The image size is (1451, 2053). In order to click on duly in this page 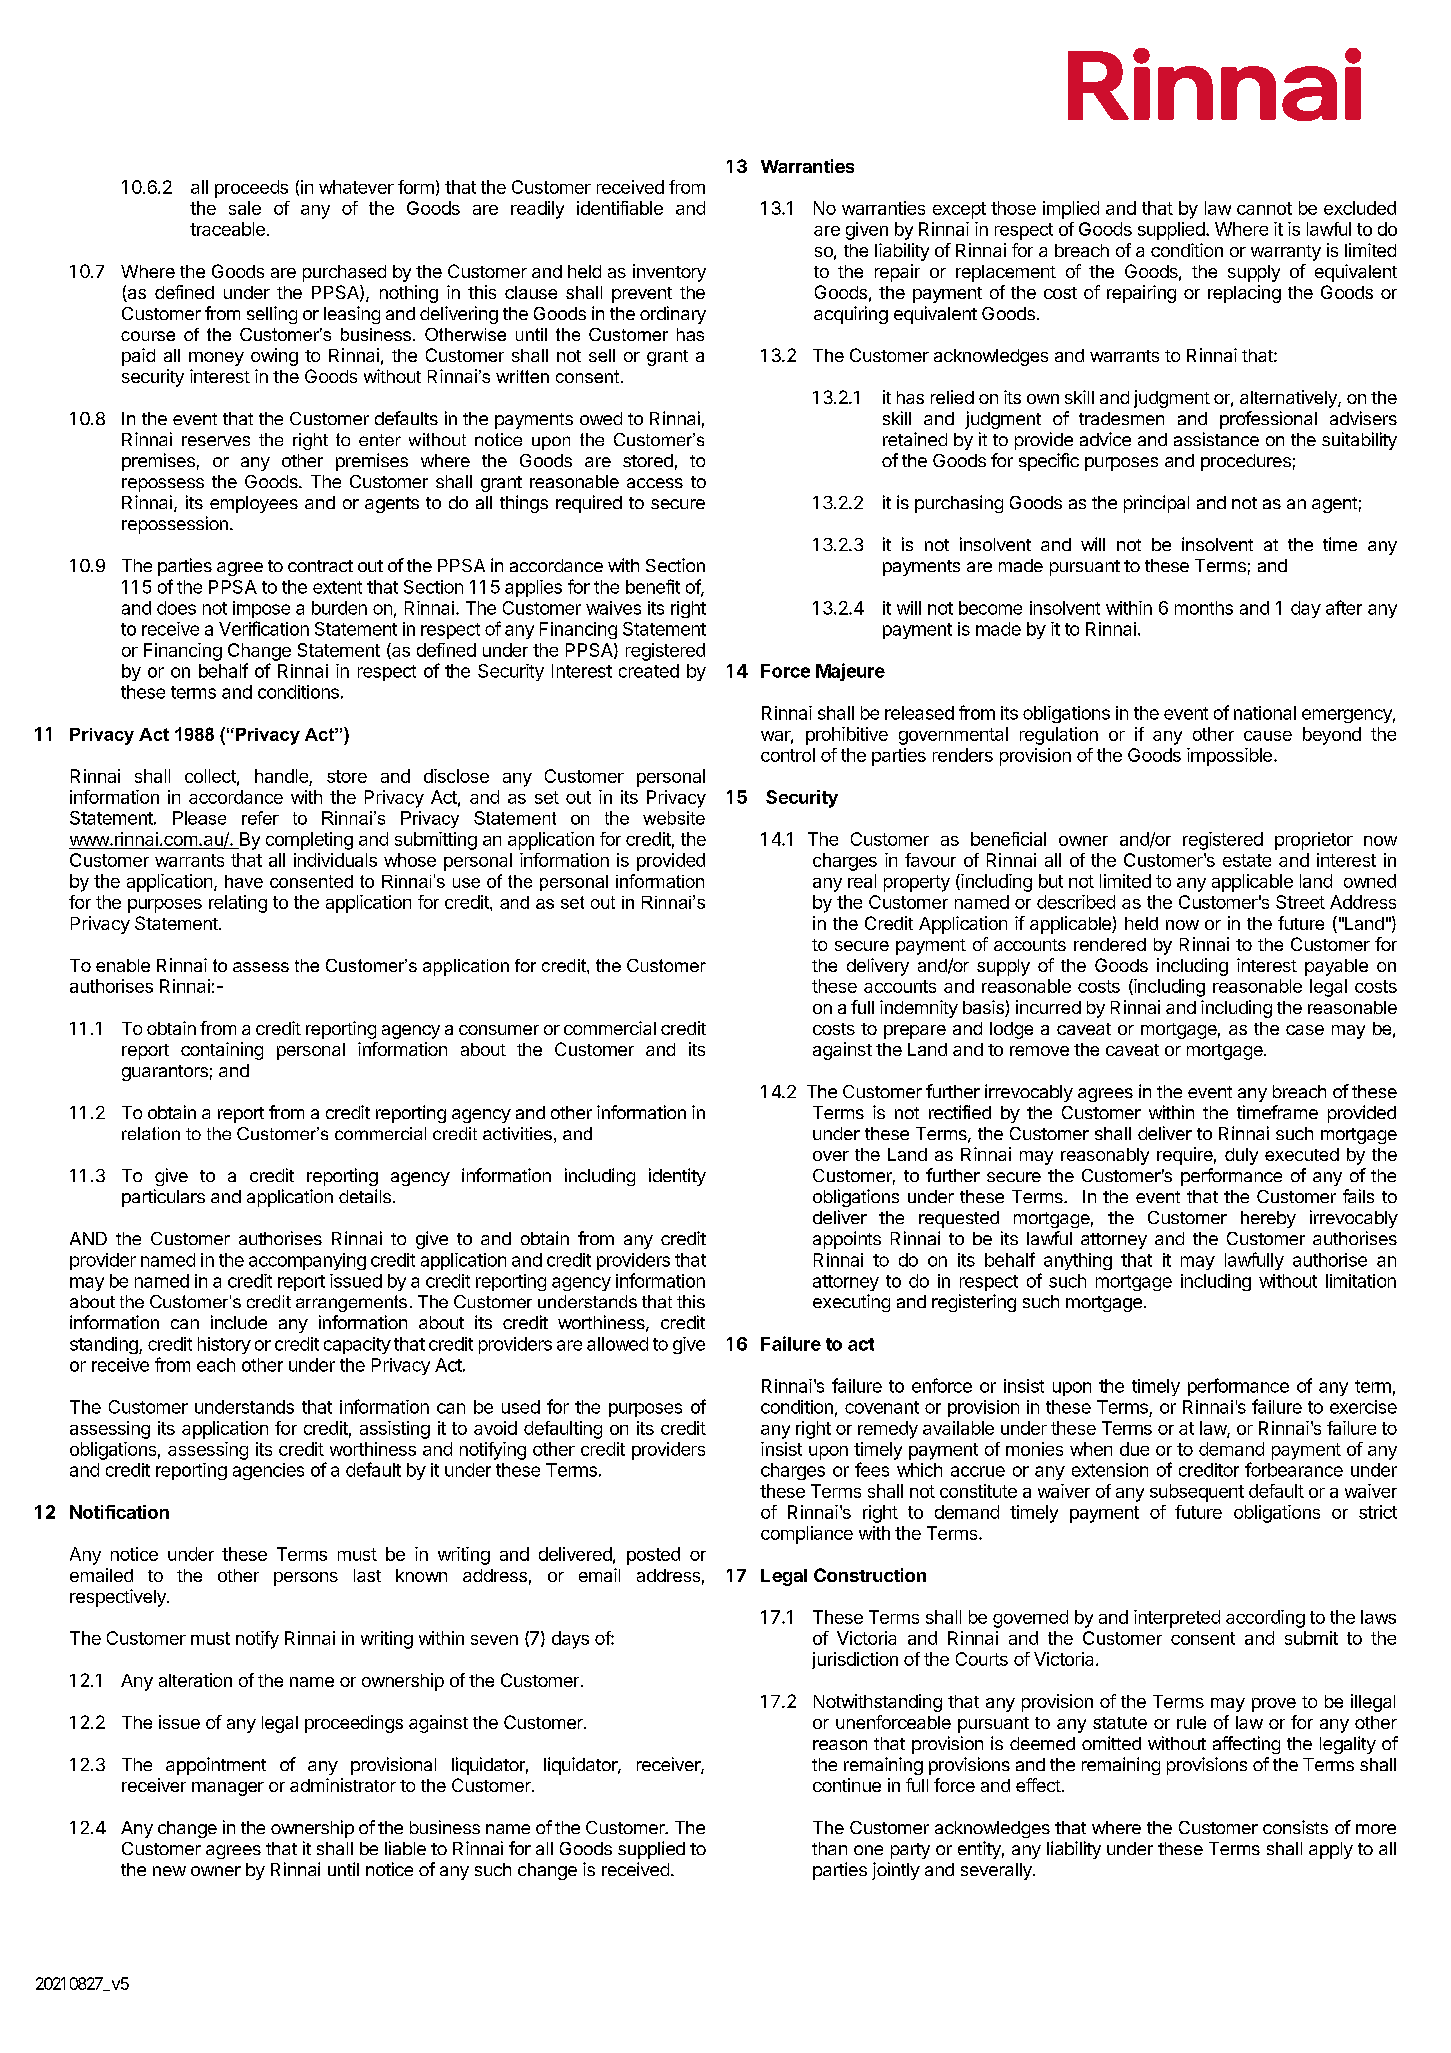, I will do `click(1241, 1156)`.
